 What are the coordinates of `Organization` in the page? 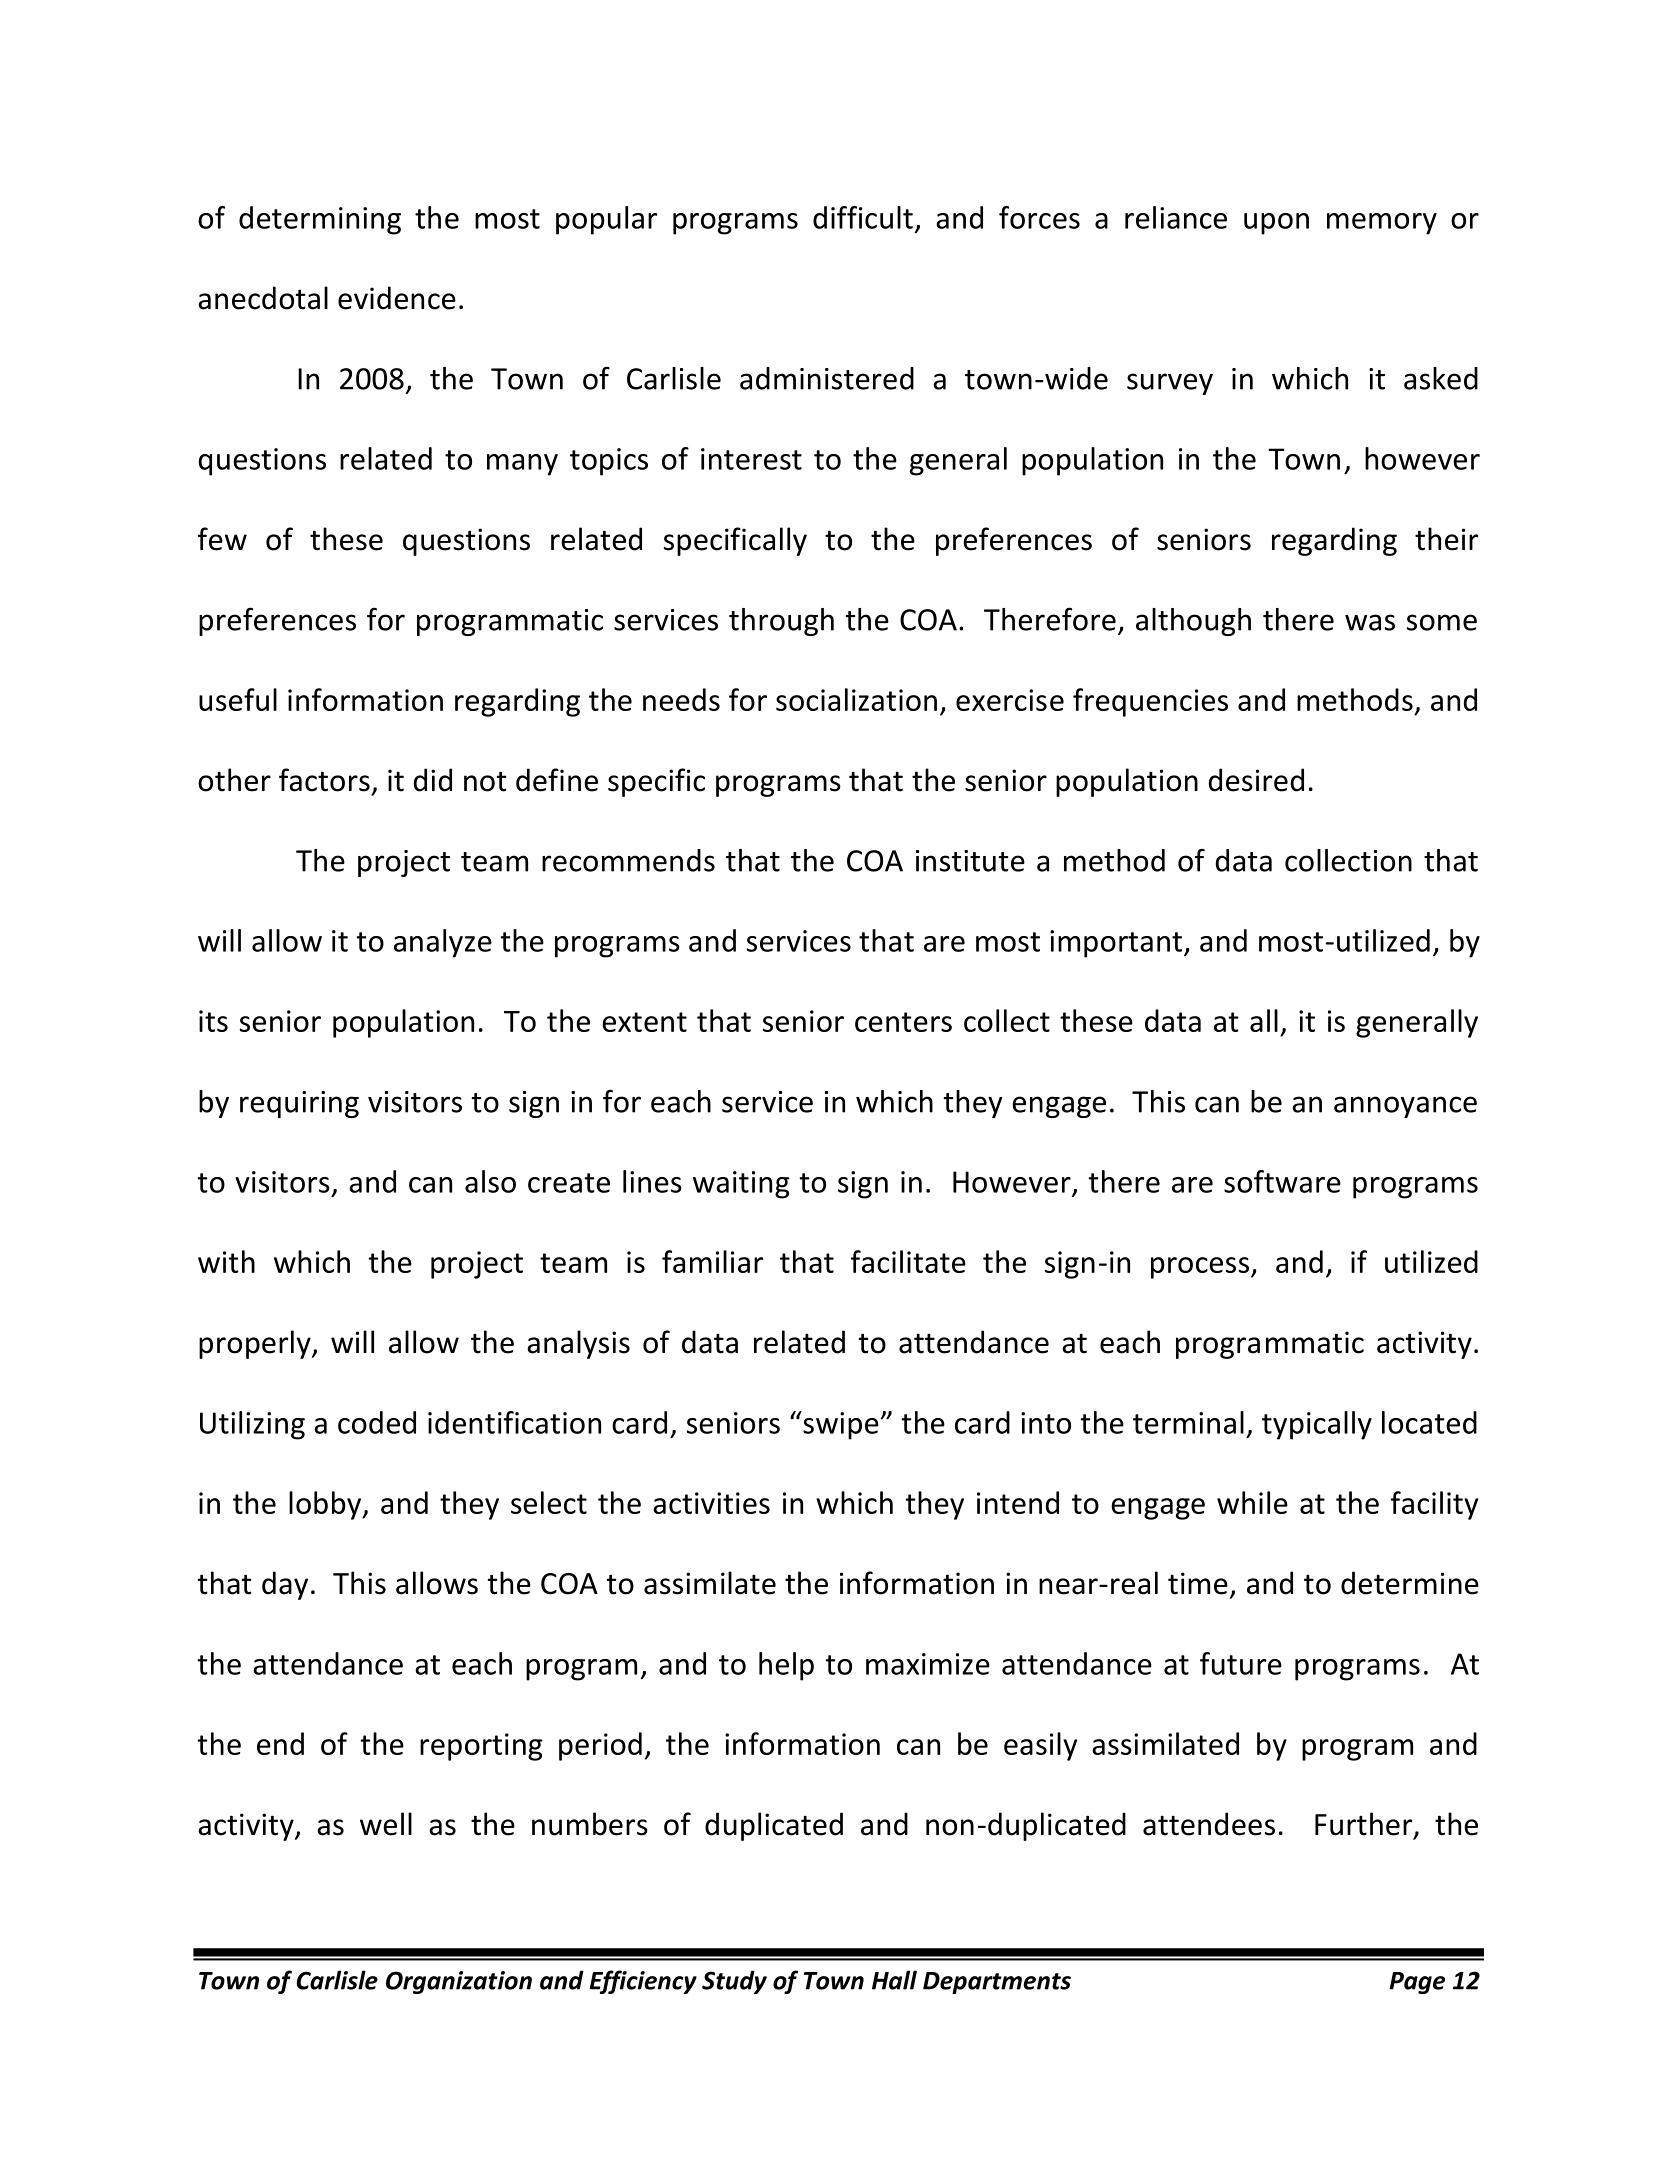 It's located at (459, 1982).
